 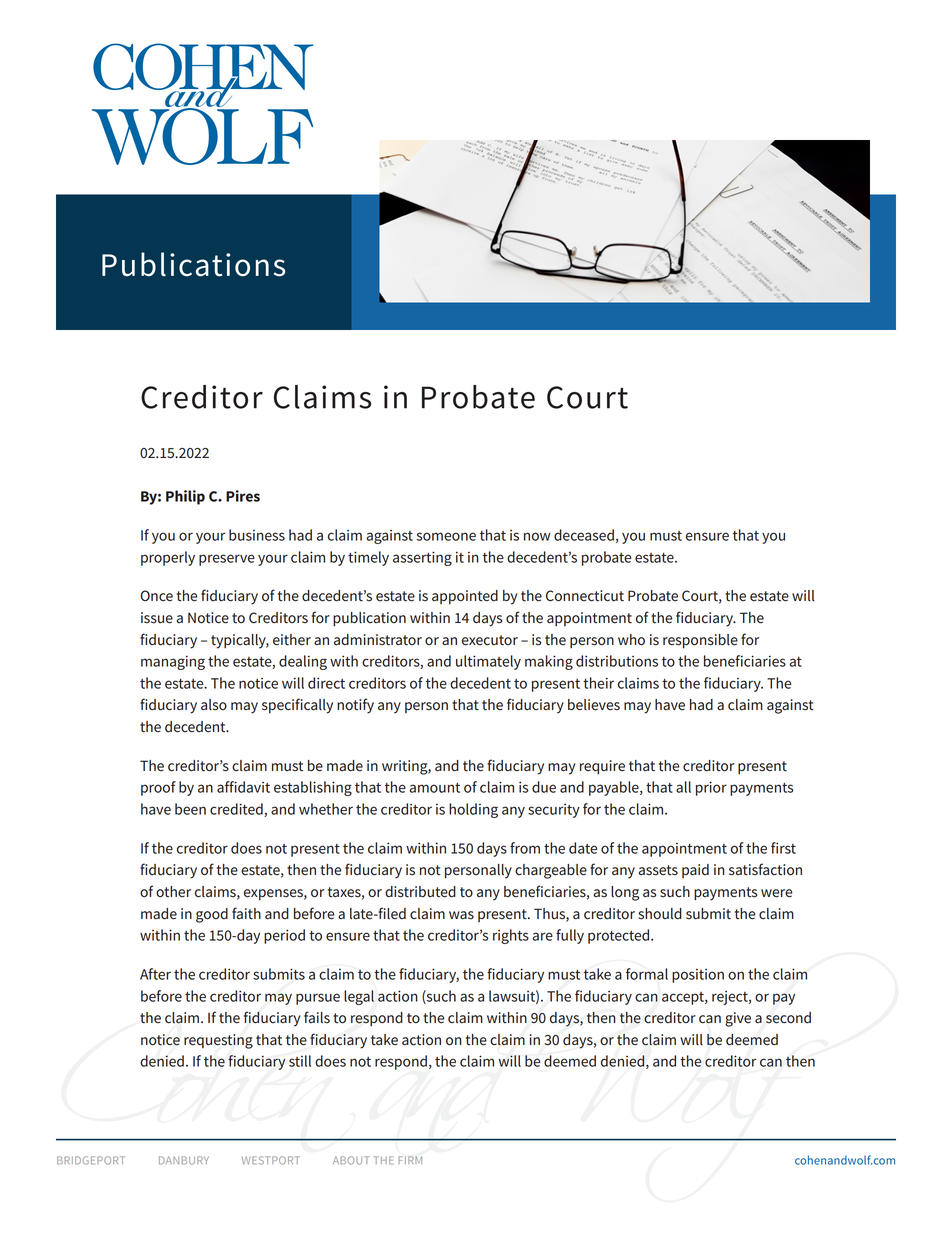 What do you see at coordinates (185, 497) in the screenshot?
I see `Philip` at bounding box center [185, 497].
